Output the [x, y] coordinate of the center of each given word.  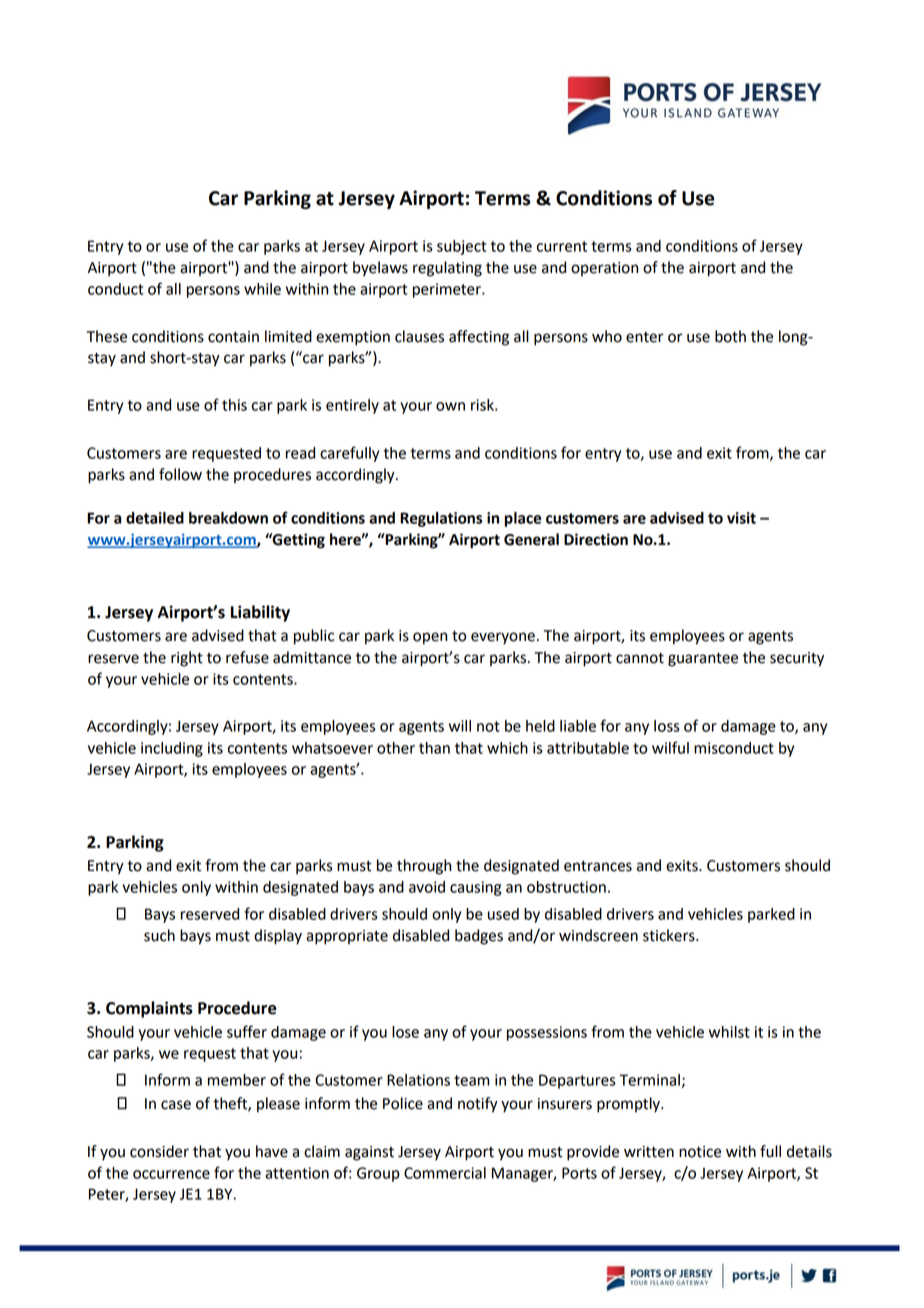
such [159, 935]
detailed [155, 518]
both [730, 336]
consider [159, 1151]
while [262, 289]
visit [741, 518]
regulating [447, 269]
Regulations [441, 519]
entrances [598, 866]
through [424, 867]
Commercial [445, 1173]
